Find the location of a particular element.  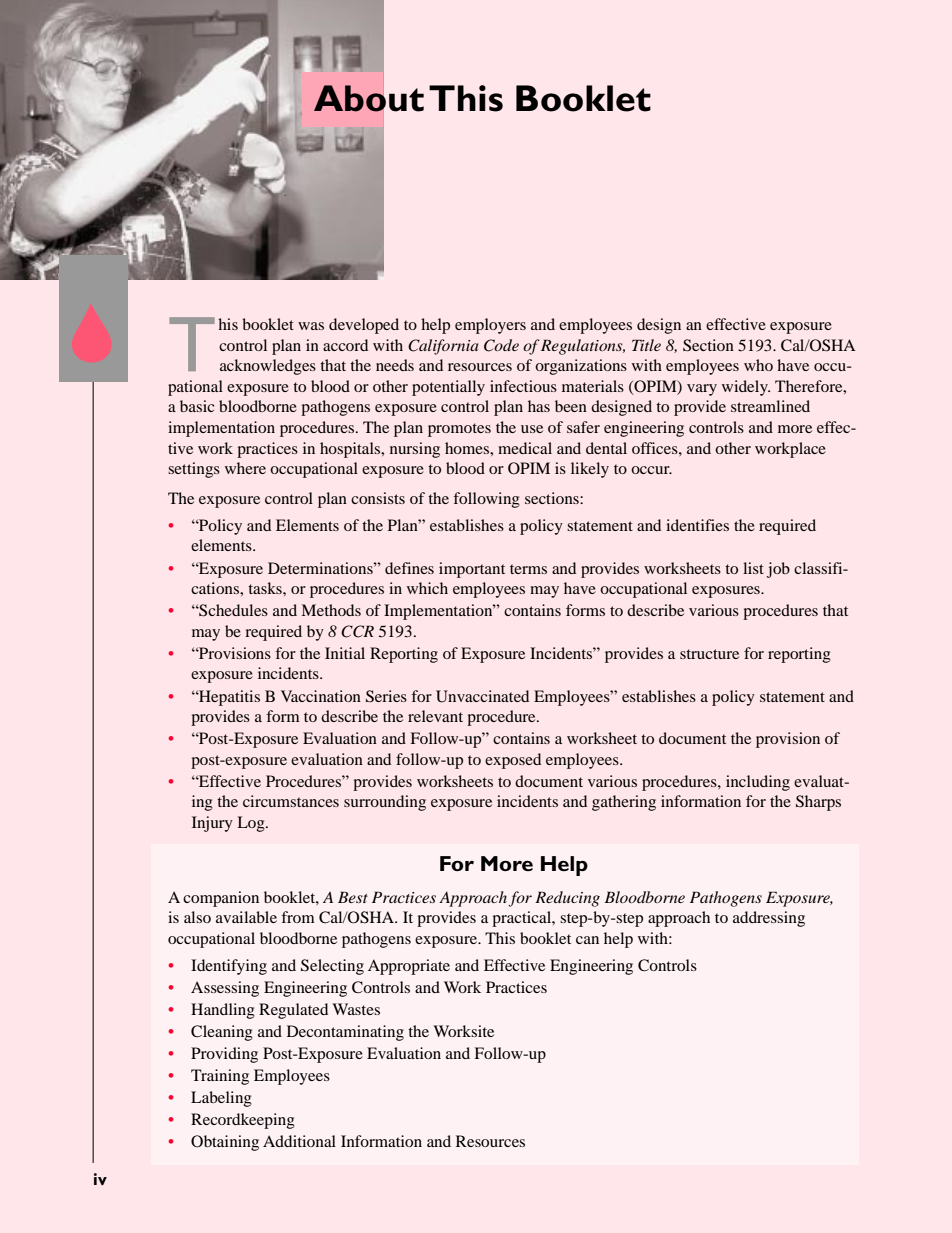

exposed is located at coordinates (513, 761).
